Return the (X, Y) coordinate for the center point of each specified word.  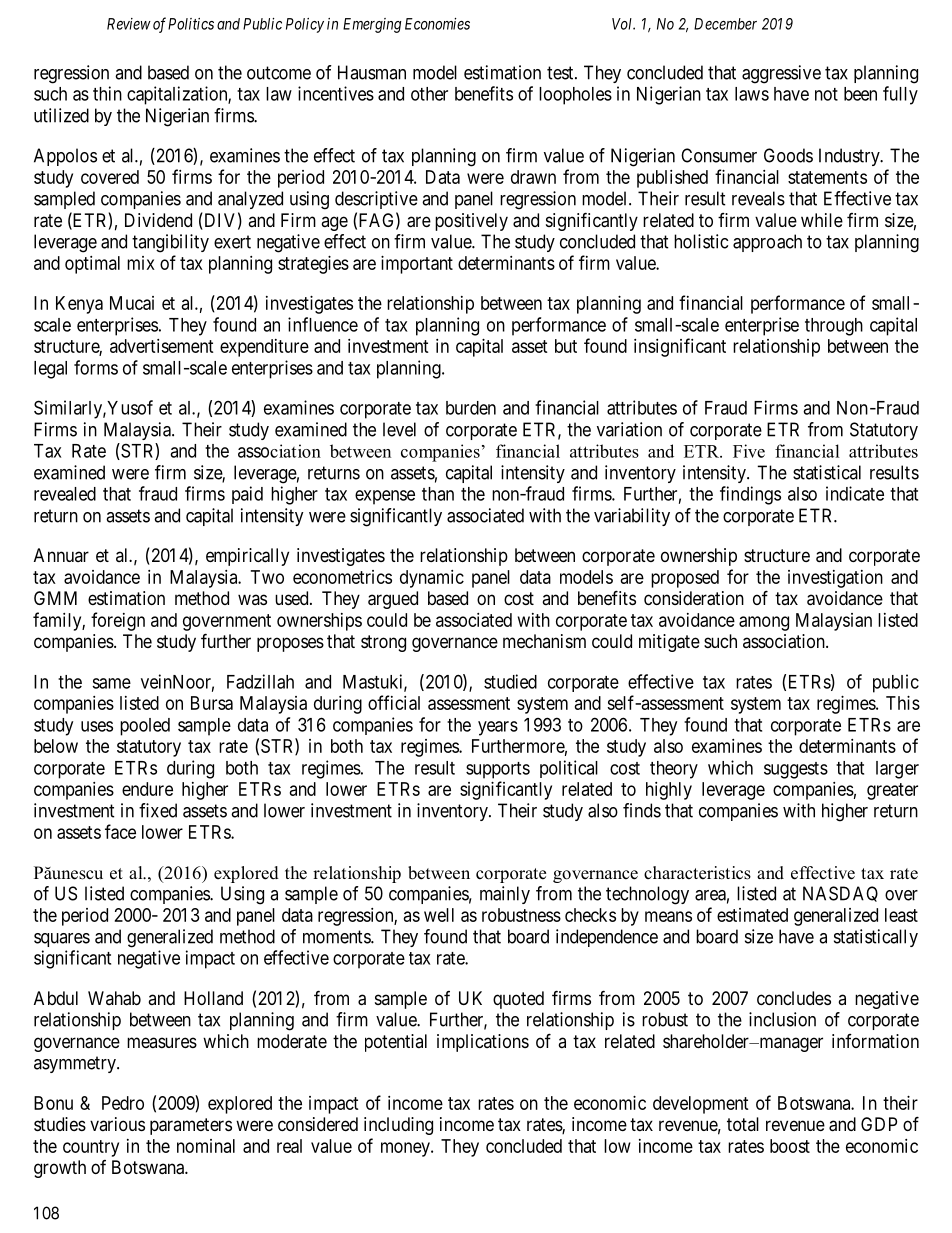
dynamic (432, 579)
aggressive (781, 74)
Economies (437, 24)
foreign (118, 621)
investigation (835, 579)
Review (129, 24)
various (117, 1124)
